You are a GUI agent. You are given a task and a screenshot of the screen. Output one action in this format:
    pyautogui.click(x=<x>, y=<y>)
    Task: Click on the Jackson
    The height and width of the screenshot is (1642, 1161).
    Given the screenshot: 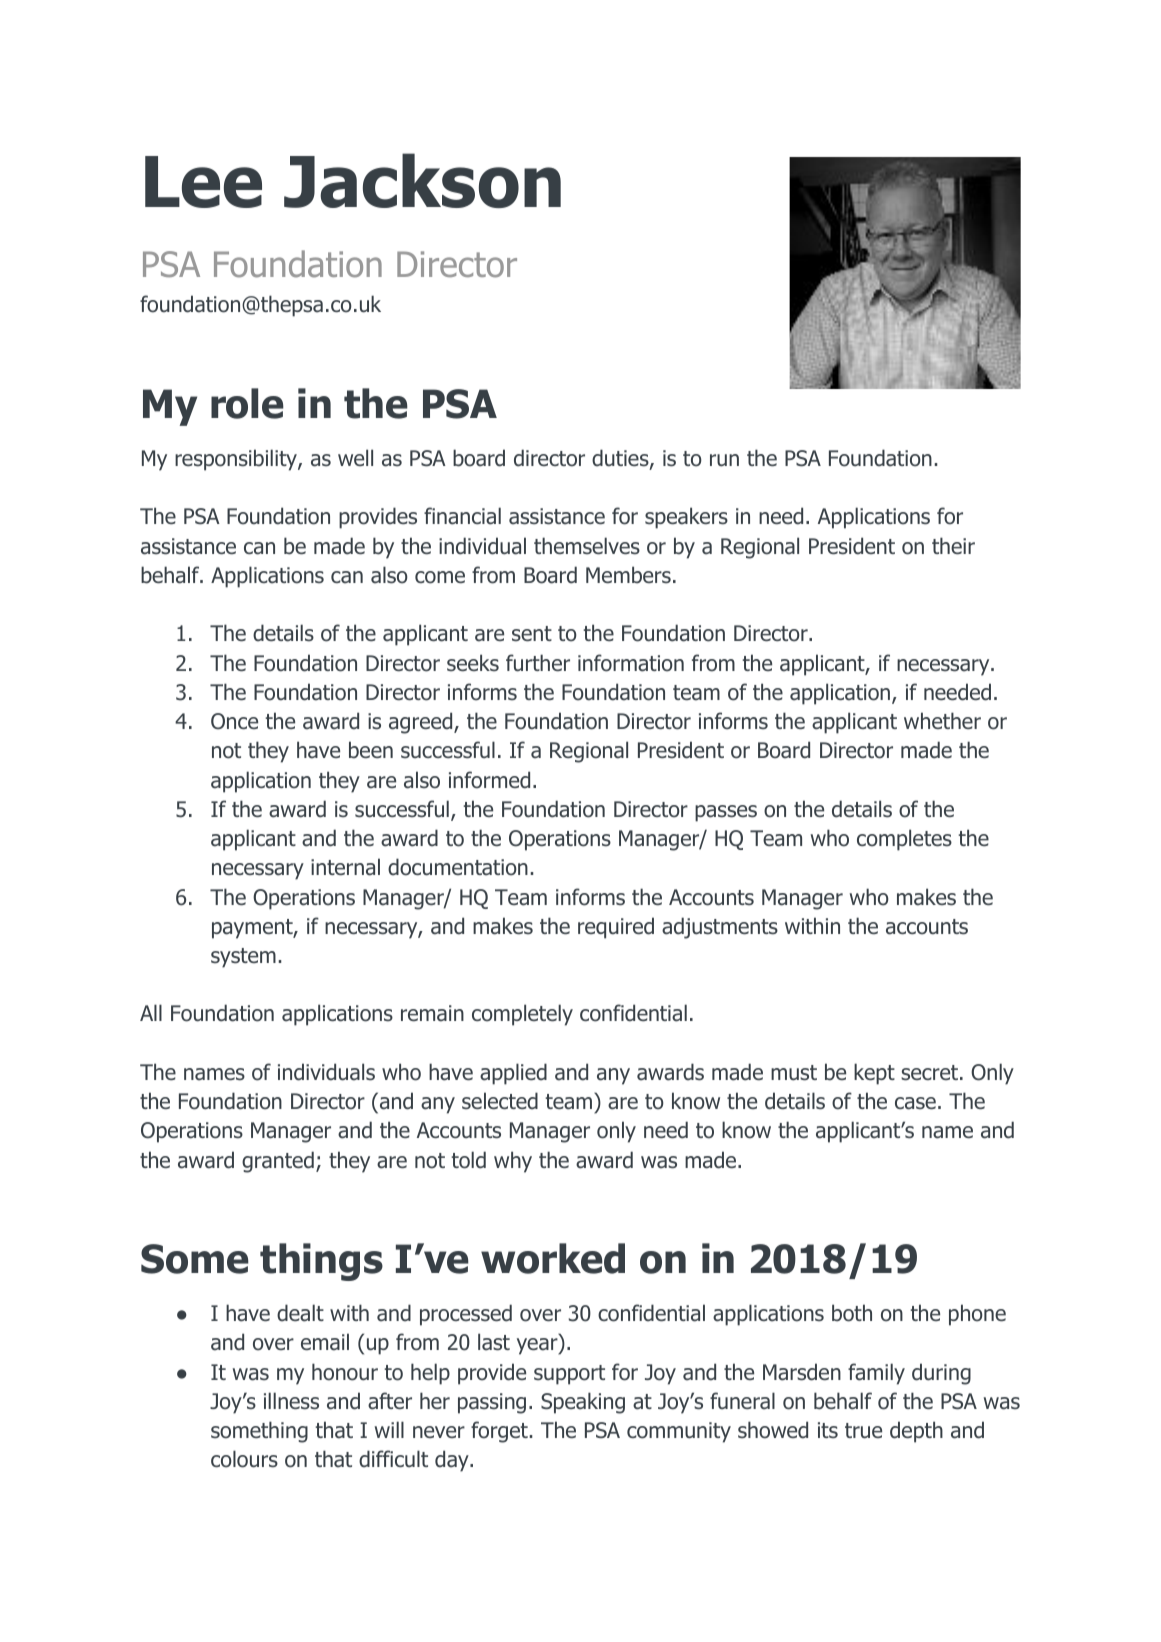 What is the action you would take?
    pyautogui.click(x=422, y=180)
